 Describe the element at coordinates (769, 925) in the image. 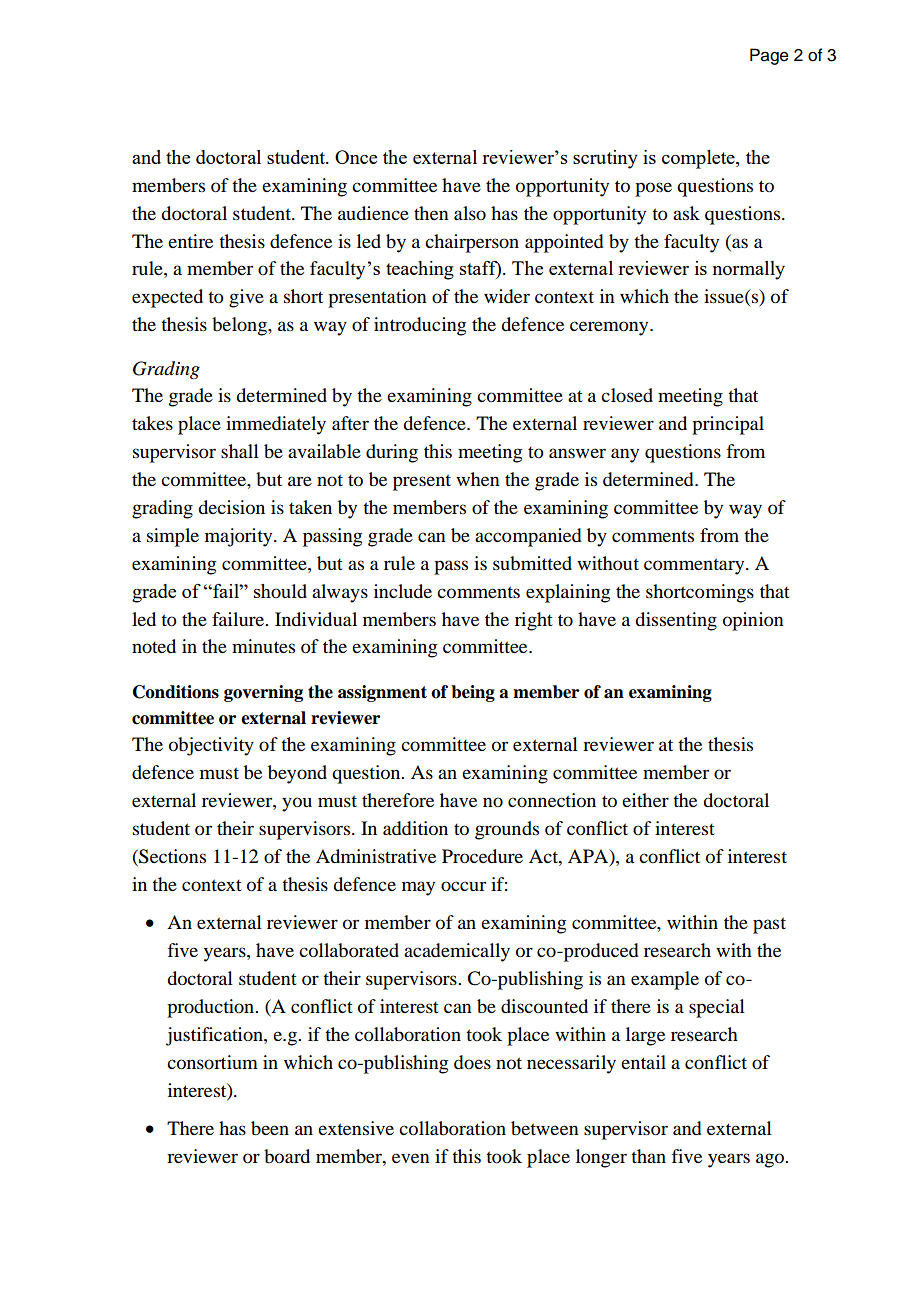

I see `past` at that location.
